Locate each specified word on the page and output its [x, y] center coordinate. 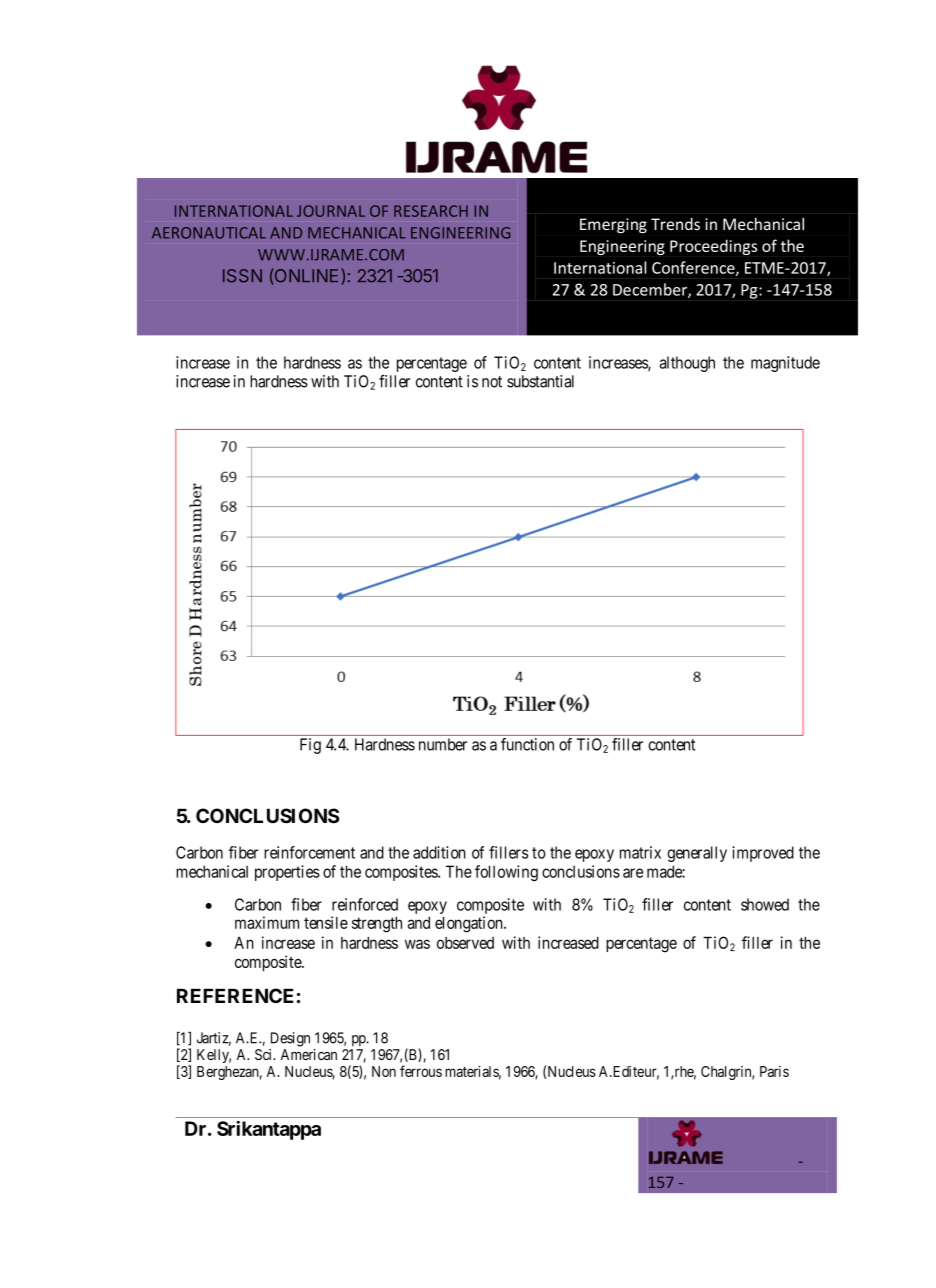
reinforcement [309, 852]
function [527, 744]
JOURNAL [331, 211]
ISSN [242, 276]
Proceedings [713, 247]
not [492, 382]
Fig [310, 746]
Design [290, 1039]
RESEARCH [431, 211]
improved [763, 854]
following [506, 873]
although [687, 364]
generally [697, 854]
